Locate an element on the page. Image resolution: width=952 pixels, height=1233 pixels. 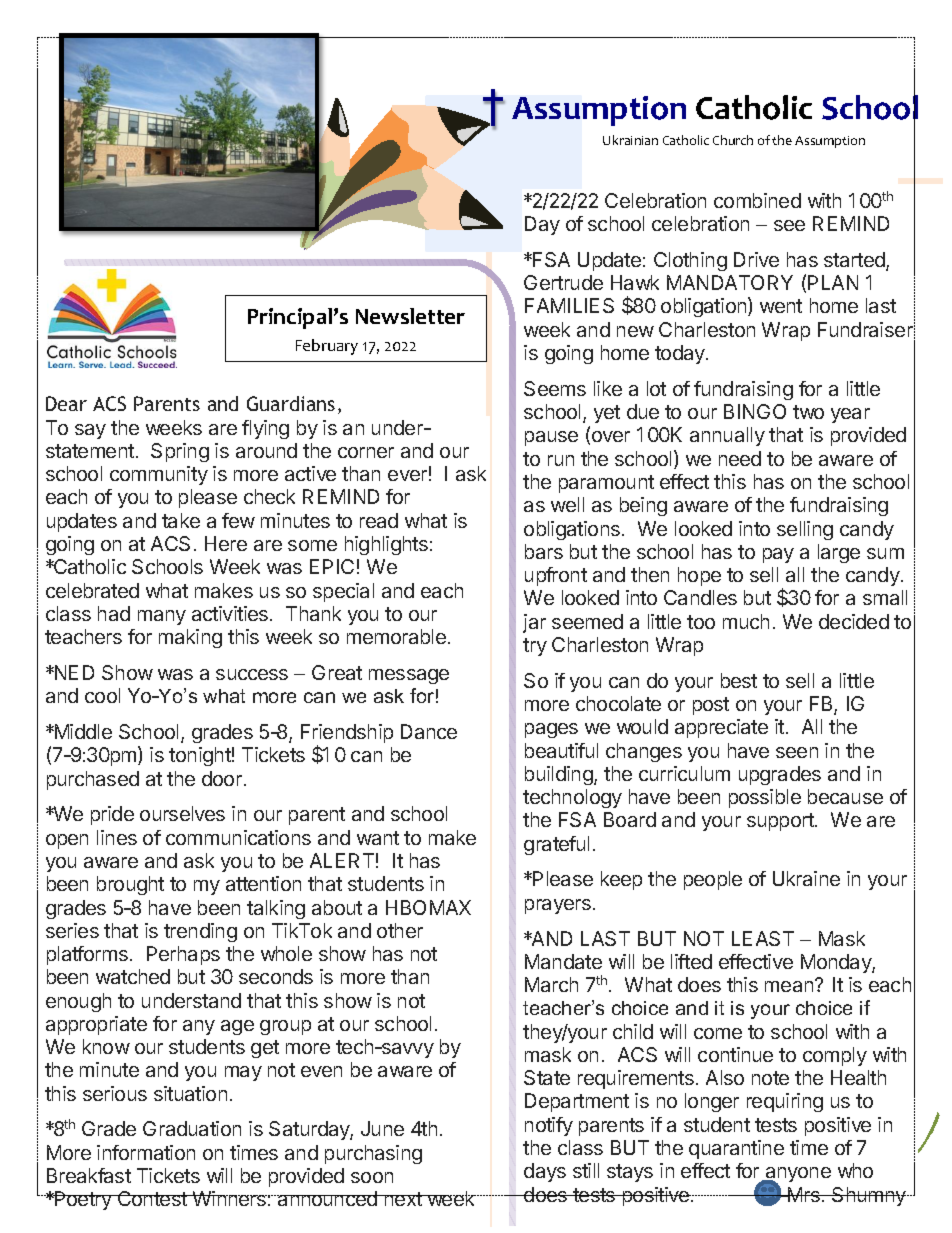
message is located at coordinates (409, 676).
